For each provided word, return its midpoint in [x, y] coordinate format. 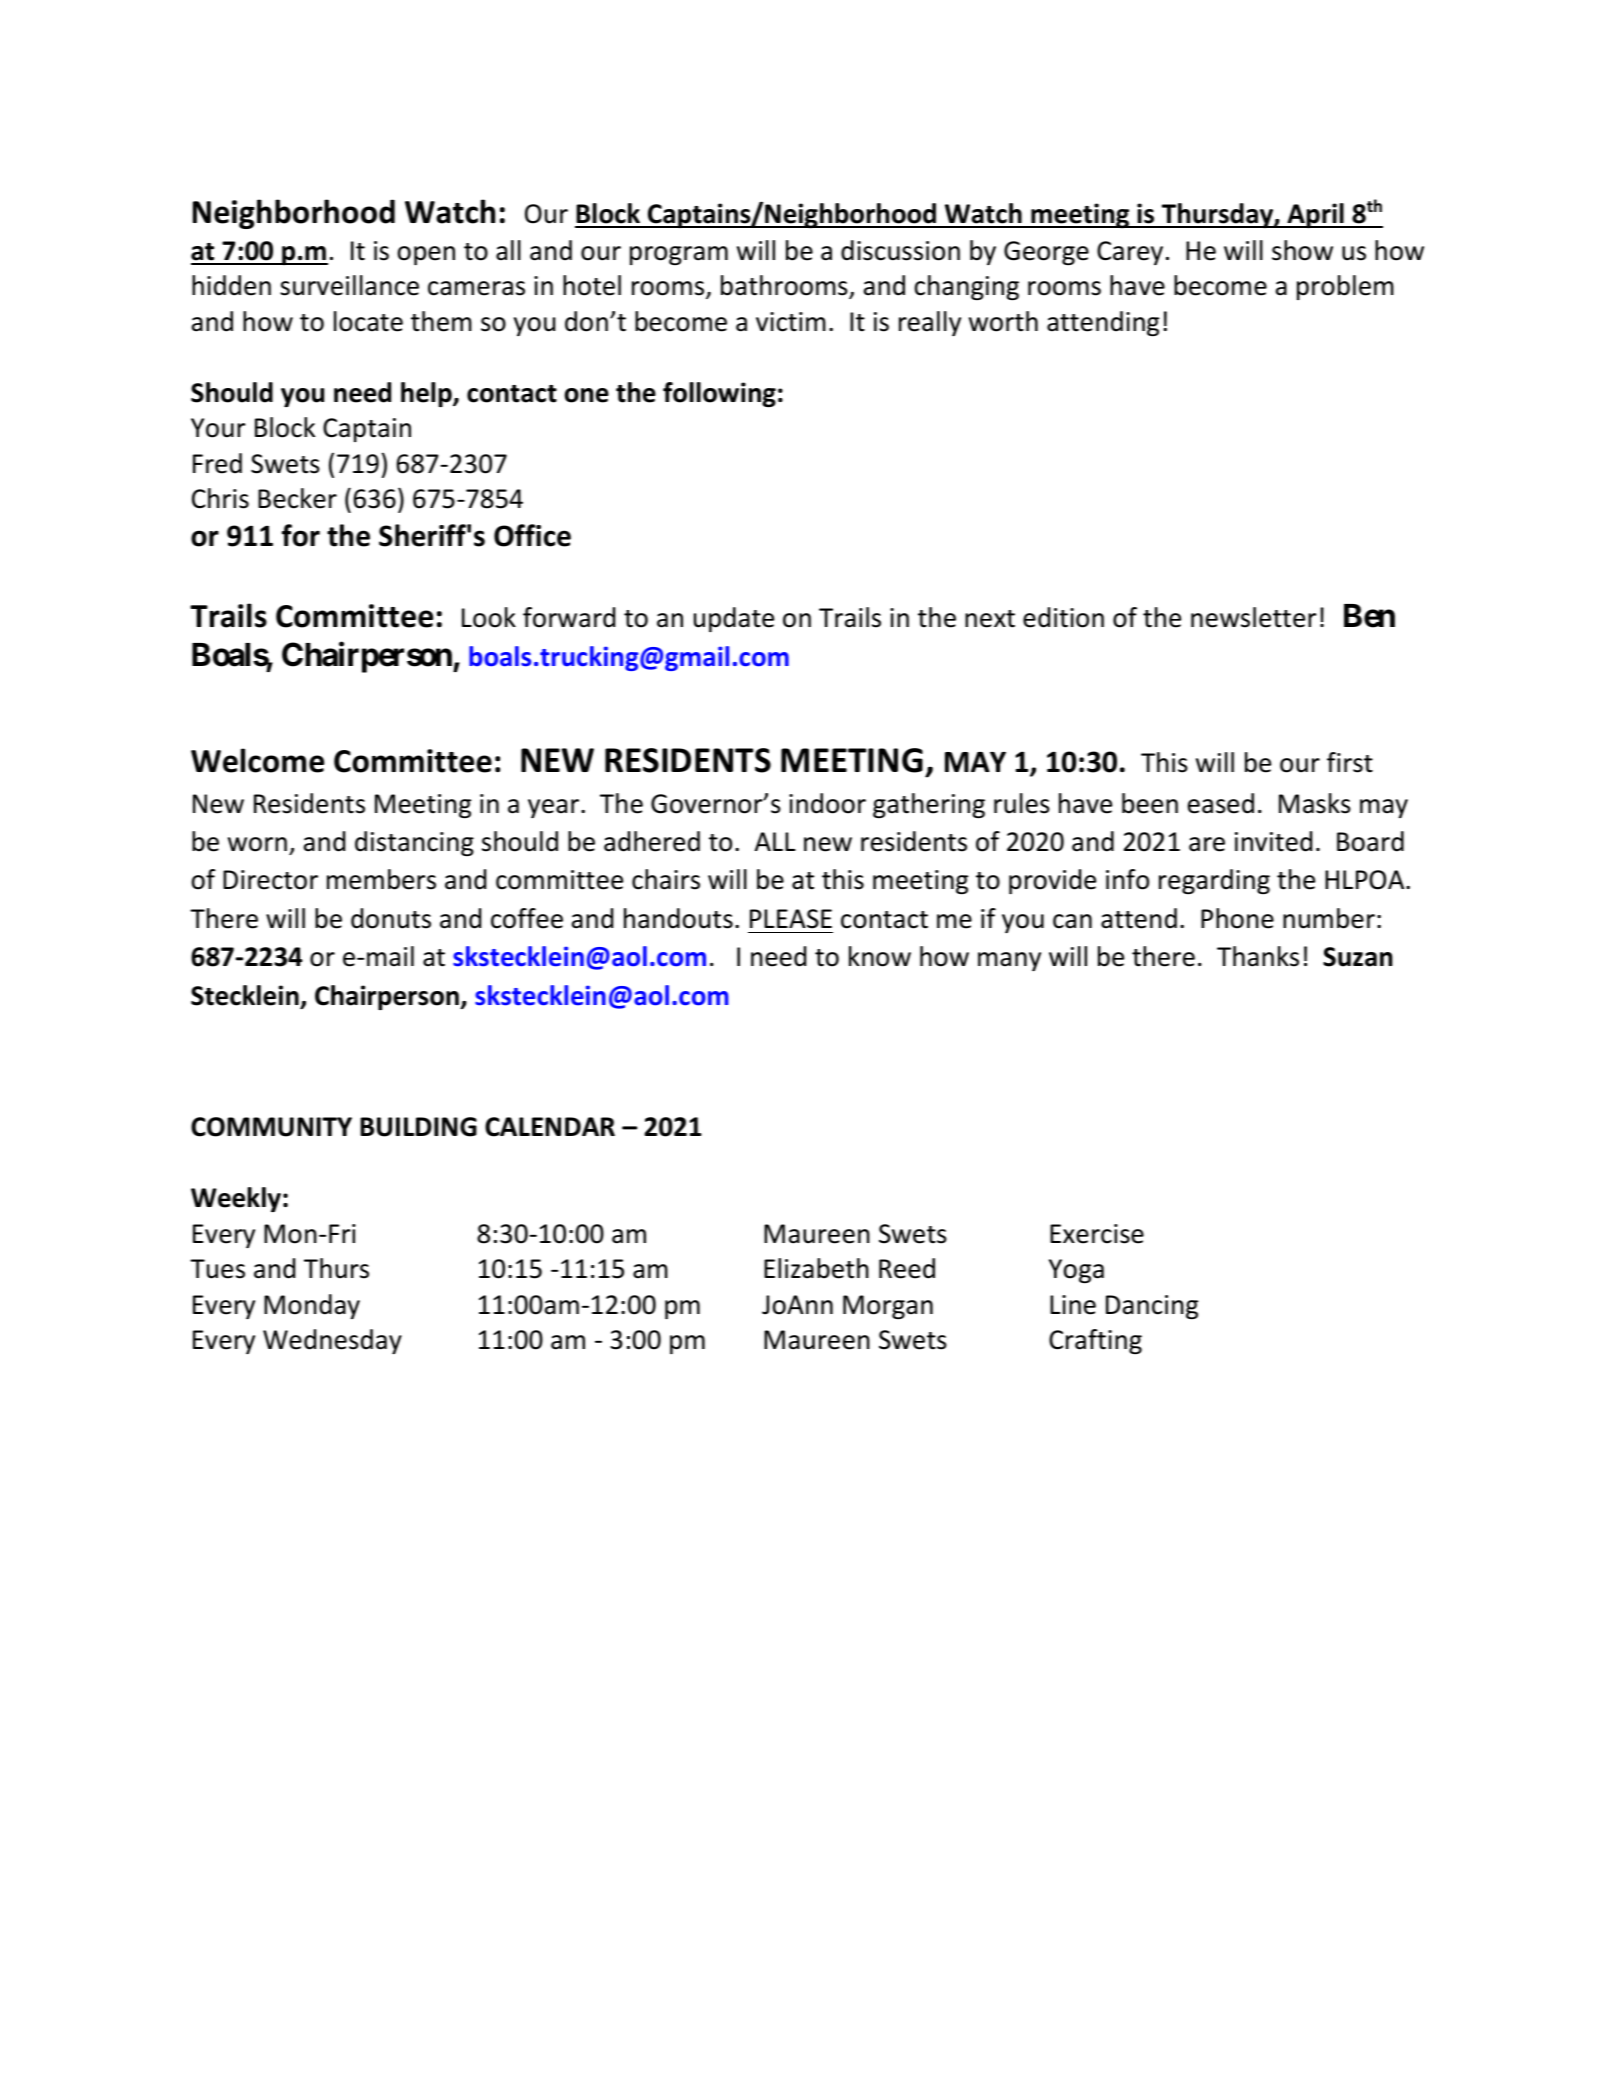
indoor [827, 803]
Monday [312, 1306]
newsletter [1253, 617]
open [426, 255]
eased [1221, 803]
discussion [900, 250]
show [1302, 250]
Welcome [257, 760]
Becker [297, 498]
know [880, 956]
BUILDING [418, 1127]
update [734, 619]
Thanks [1258, 956]
